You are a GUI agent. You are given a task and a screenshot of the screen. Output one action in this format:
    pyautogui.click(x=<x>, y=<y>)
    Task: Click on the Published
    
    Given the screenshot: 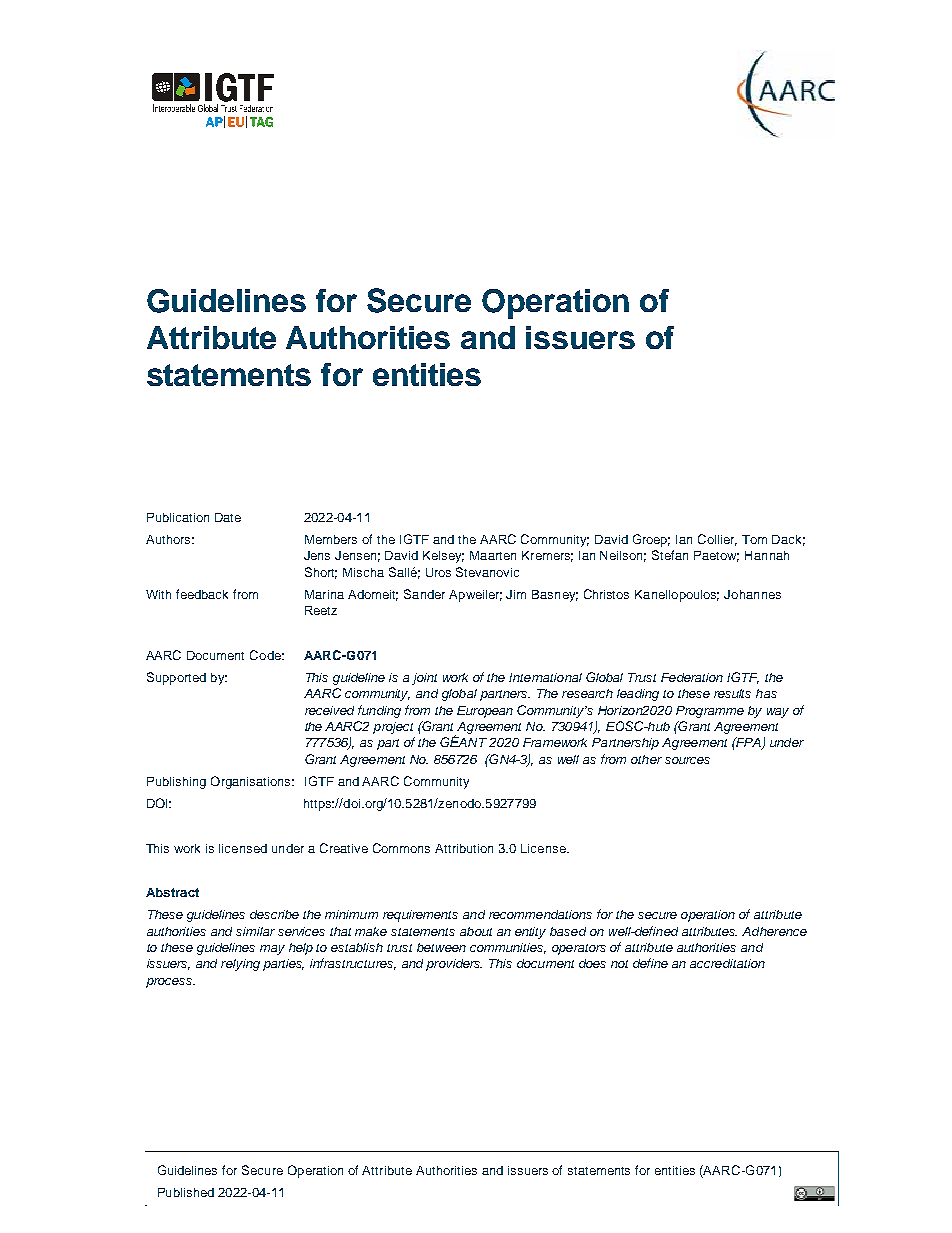 What is the action you would take?
    pyautogui.click(x=186, y=1192)
